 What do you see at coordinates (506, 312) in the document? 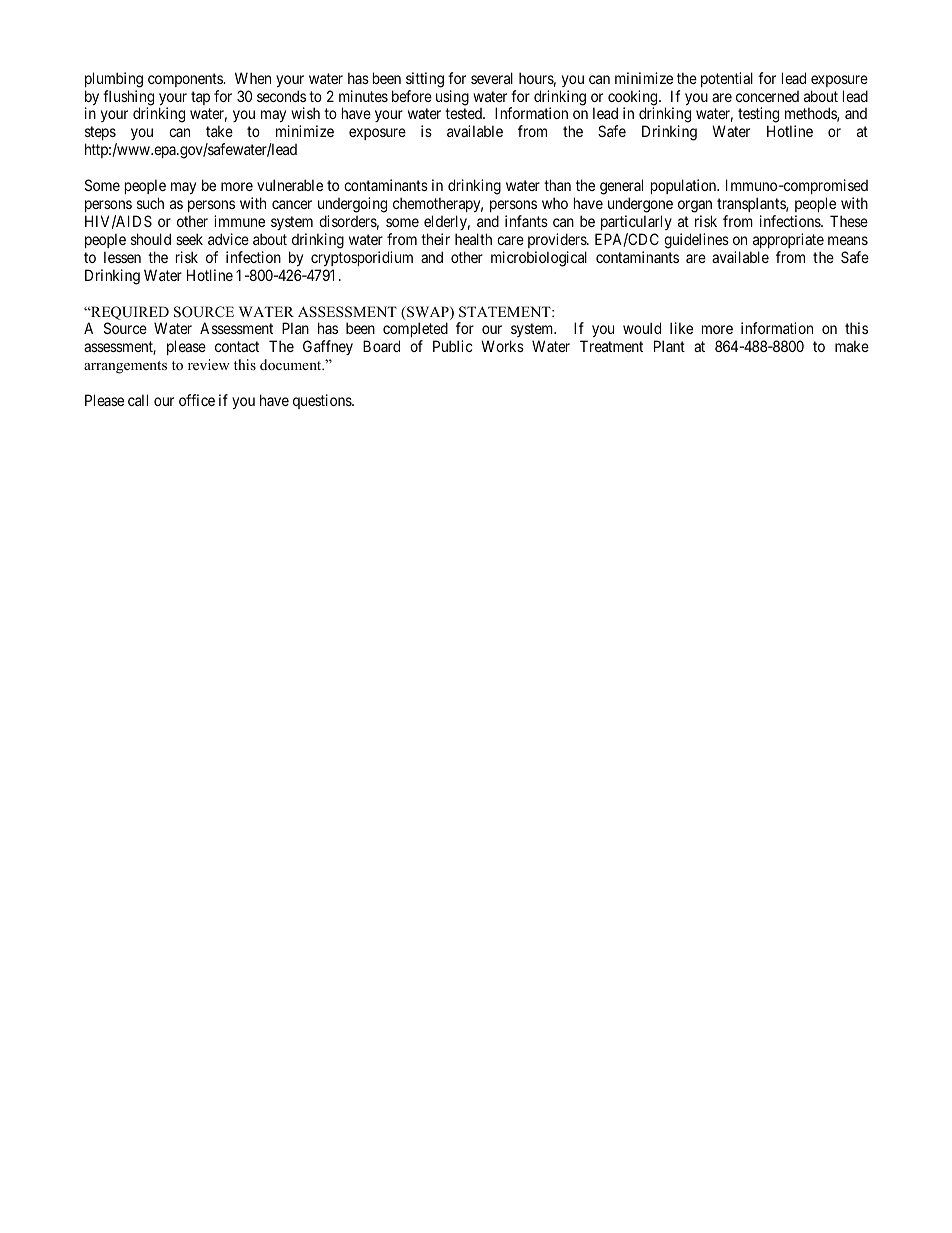
I see `STATEMENT` at bounding box center [506, 312].
